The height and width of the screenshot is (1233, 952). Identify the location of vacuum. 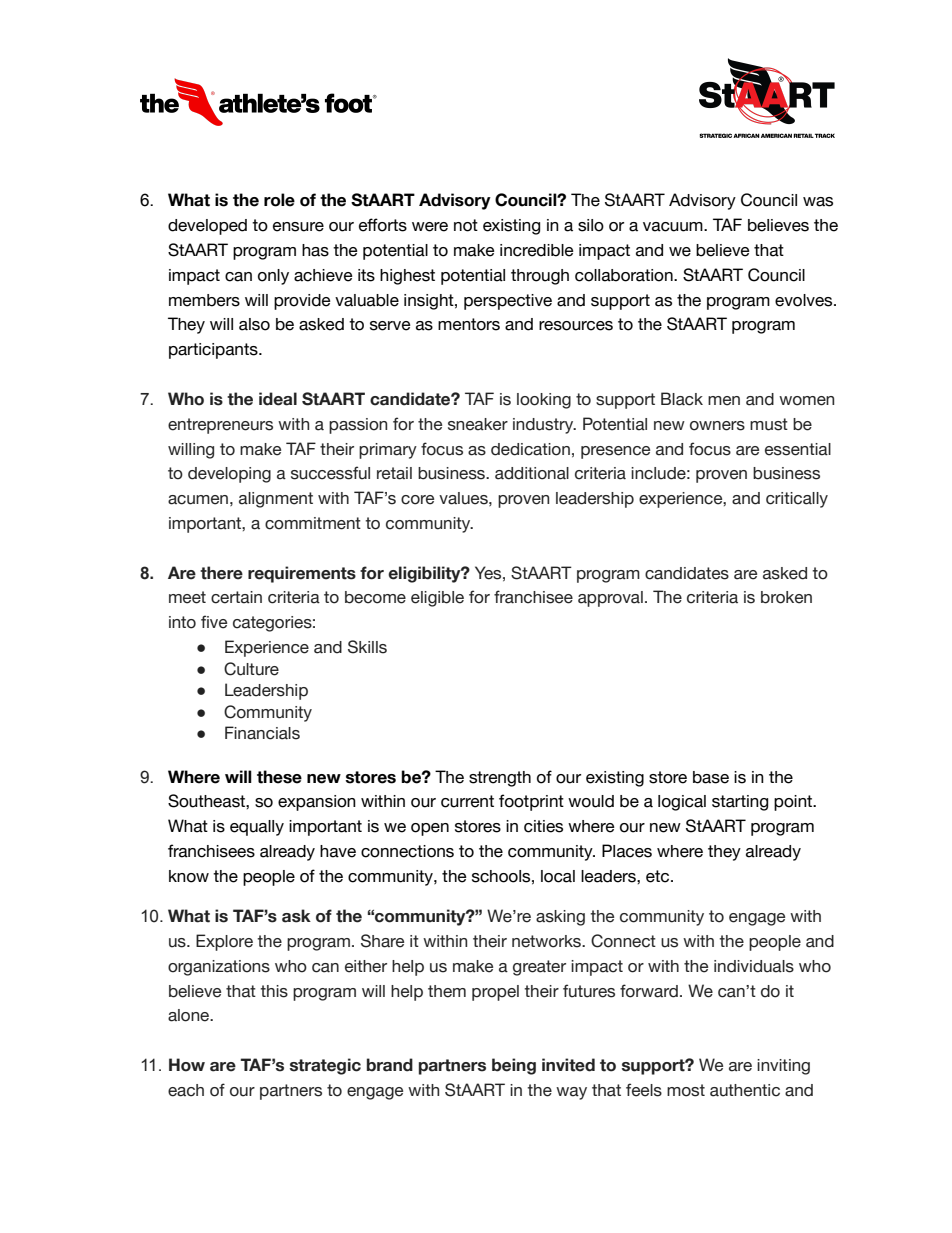
(674, 227).
